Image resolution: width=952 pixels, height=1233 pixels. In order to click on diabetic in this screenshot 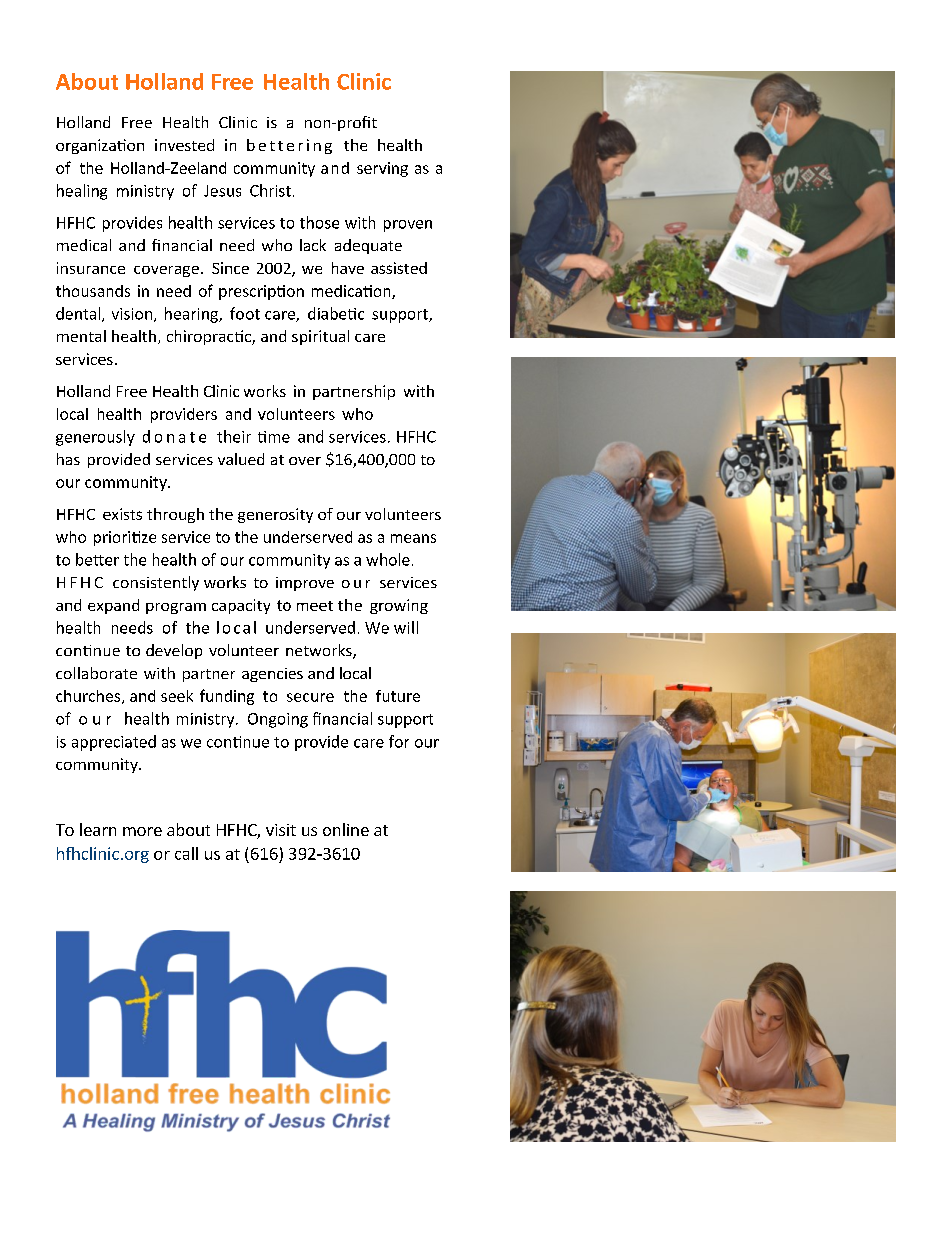, I will do `click(336, 313)`.
